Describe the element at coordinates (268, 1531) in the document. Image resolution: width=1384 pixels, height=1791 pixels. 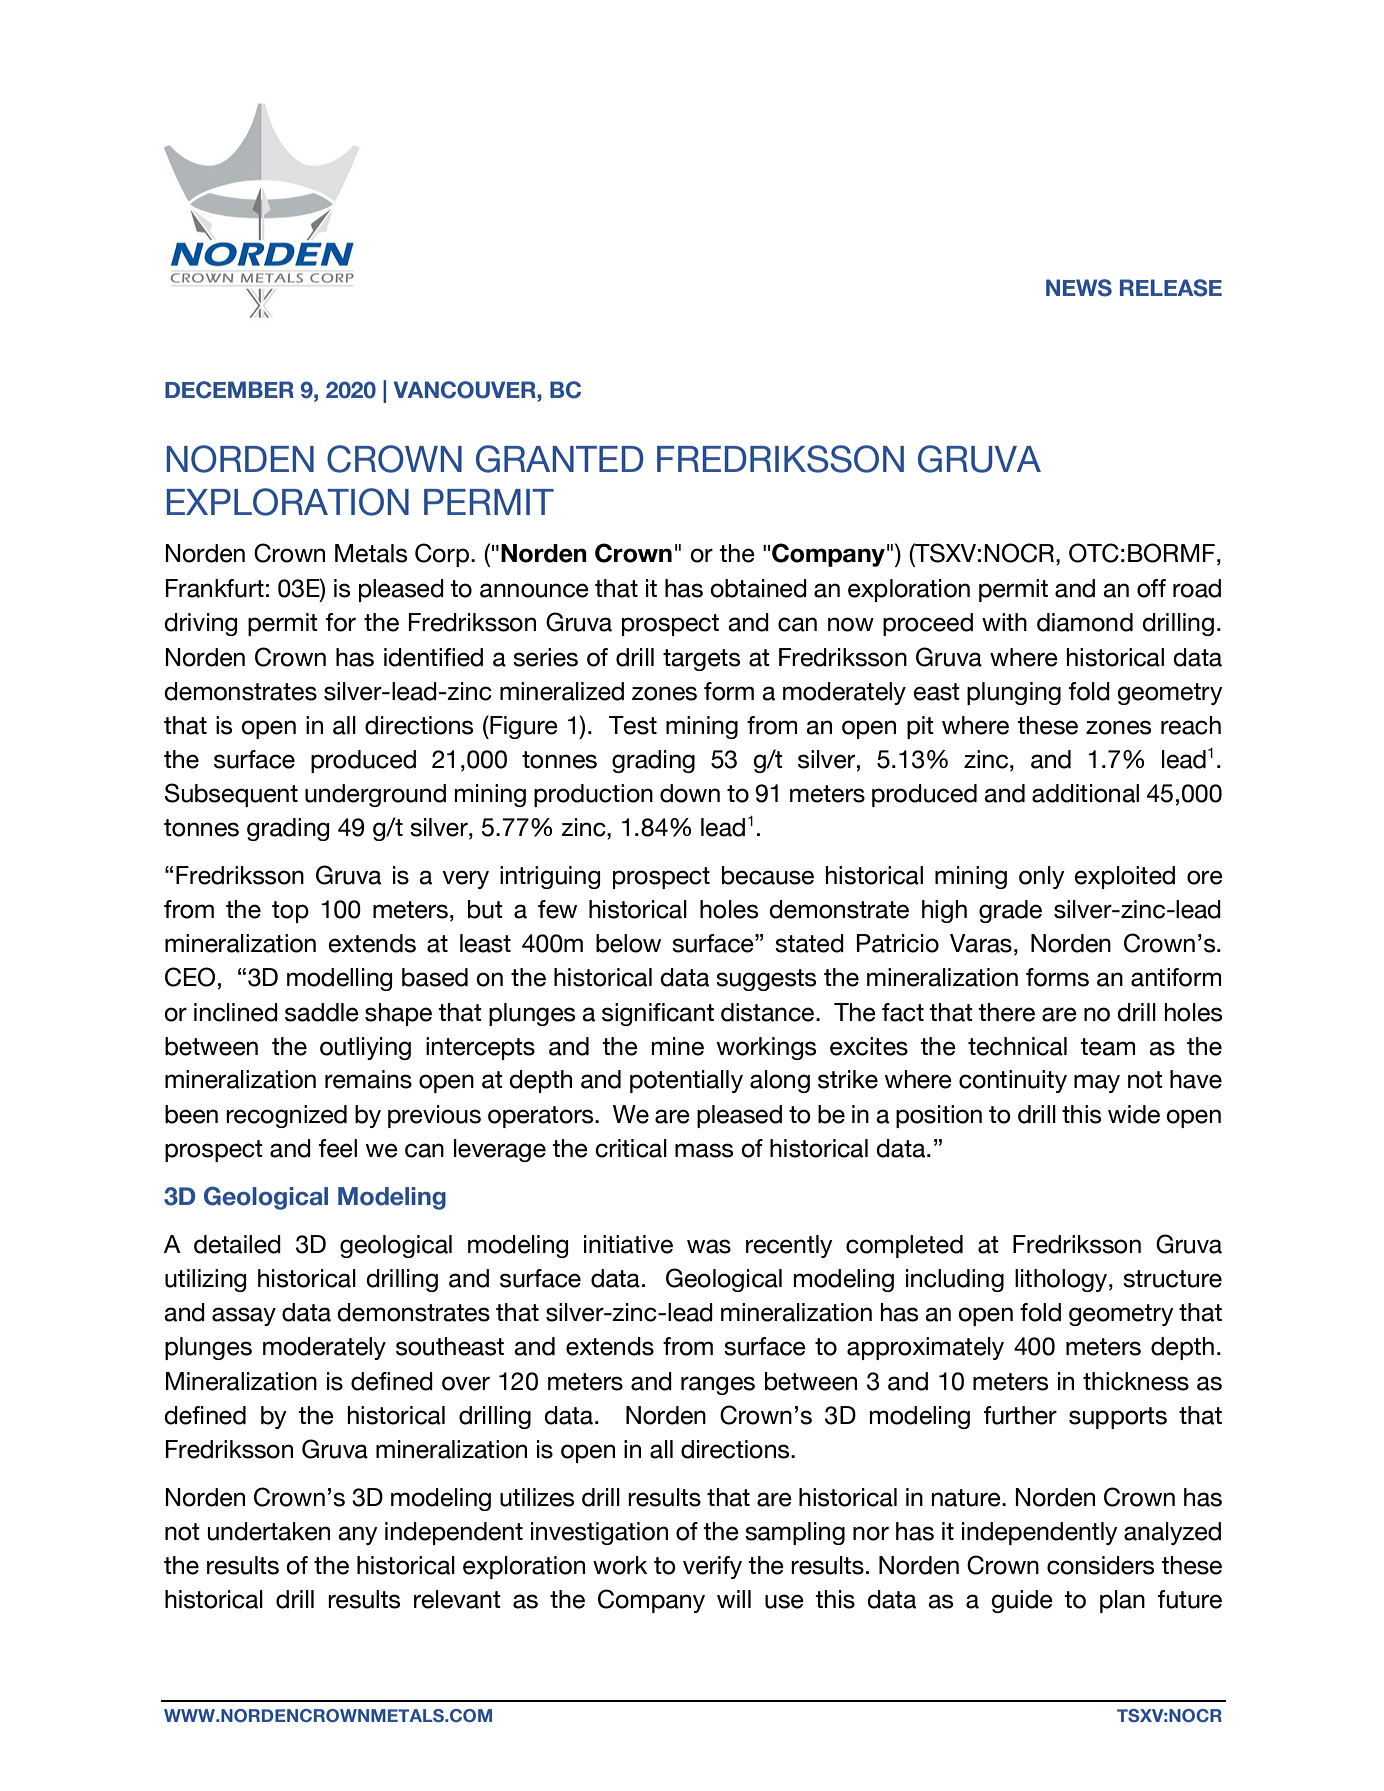
I see `undertaken` at that location.
